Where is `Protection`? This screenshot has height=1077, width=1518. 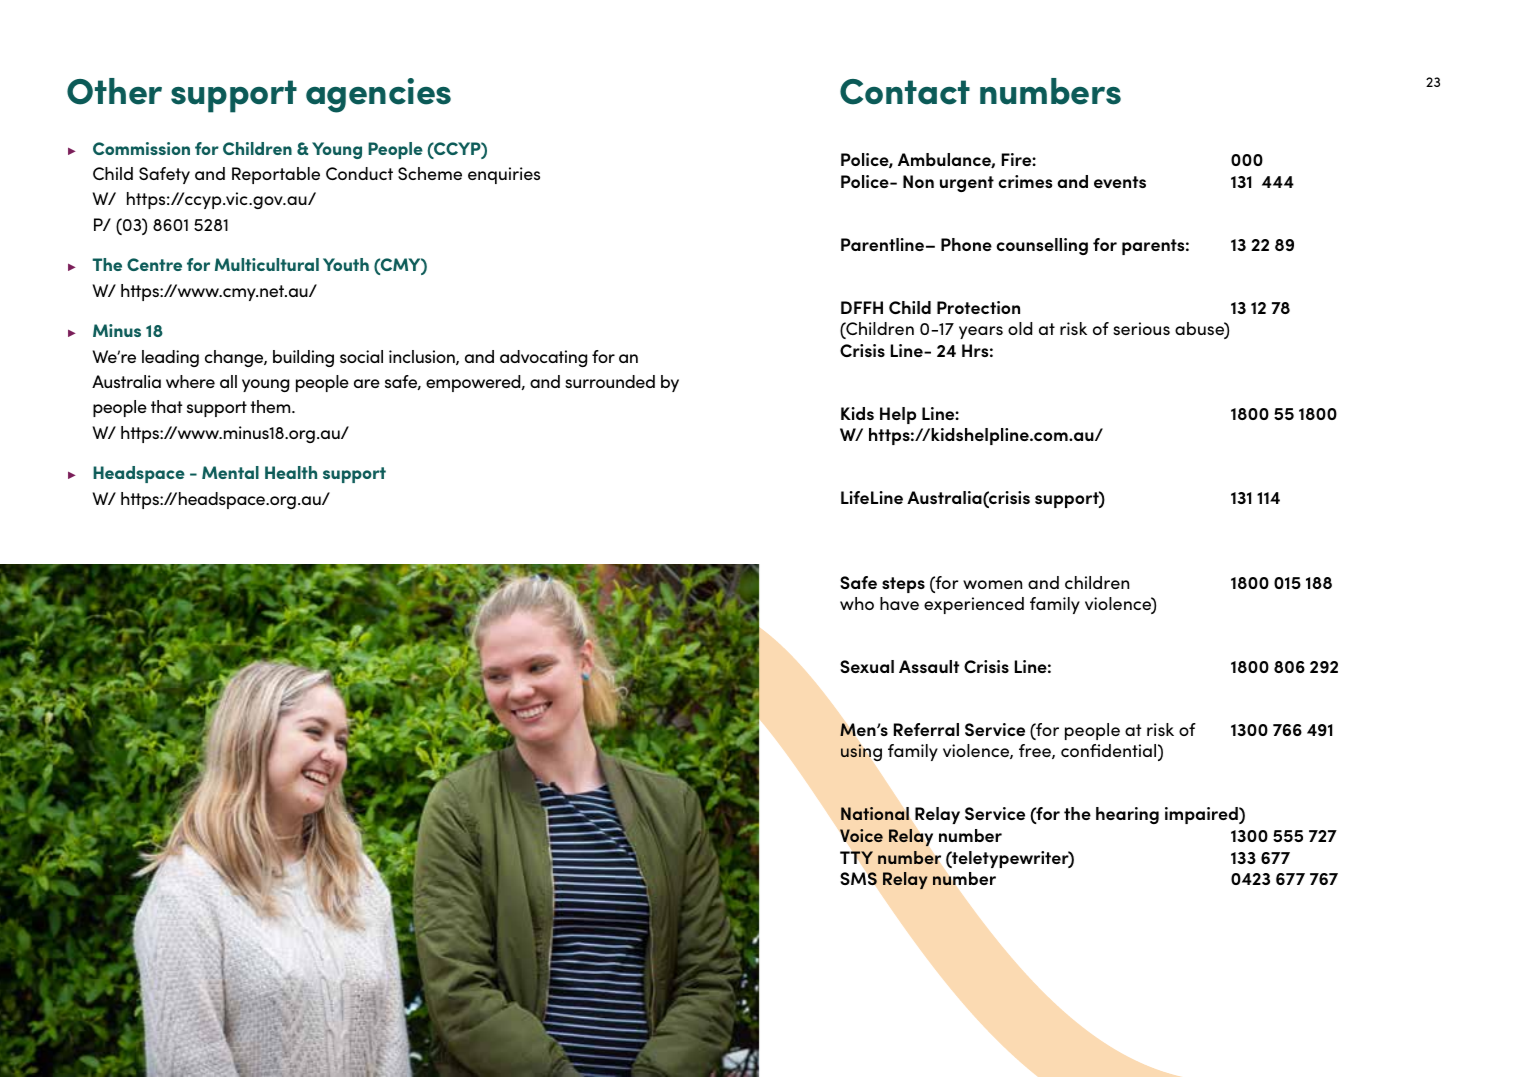
Protection is located at coordinates (978, 307).
